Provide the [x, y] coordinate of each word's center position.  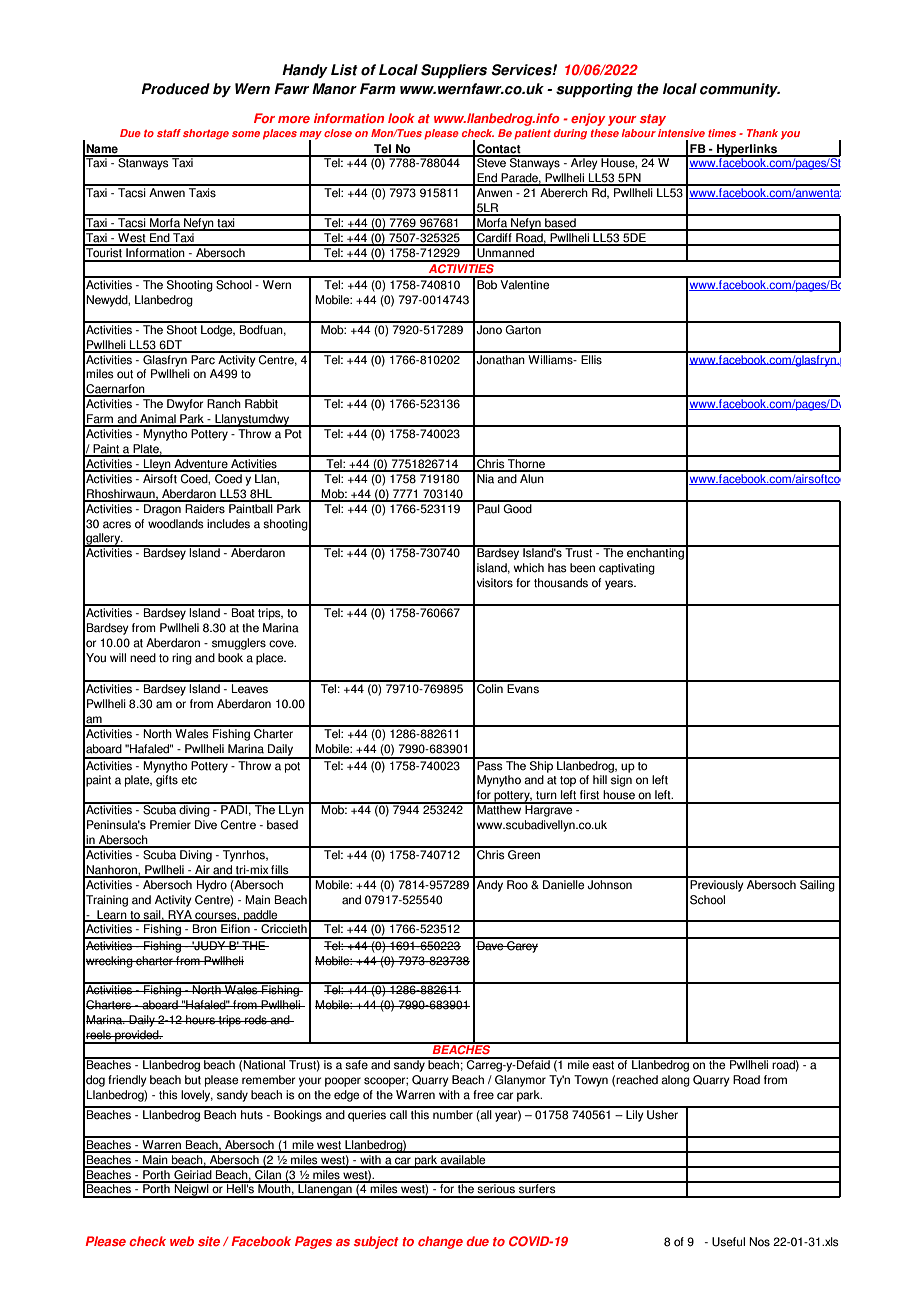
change [440, 1242]
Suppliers [454, 71]
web [182, 1241]
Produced [175, 89]
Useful [728, 1242]
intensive [681, 133]
